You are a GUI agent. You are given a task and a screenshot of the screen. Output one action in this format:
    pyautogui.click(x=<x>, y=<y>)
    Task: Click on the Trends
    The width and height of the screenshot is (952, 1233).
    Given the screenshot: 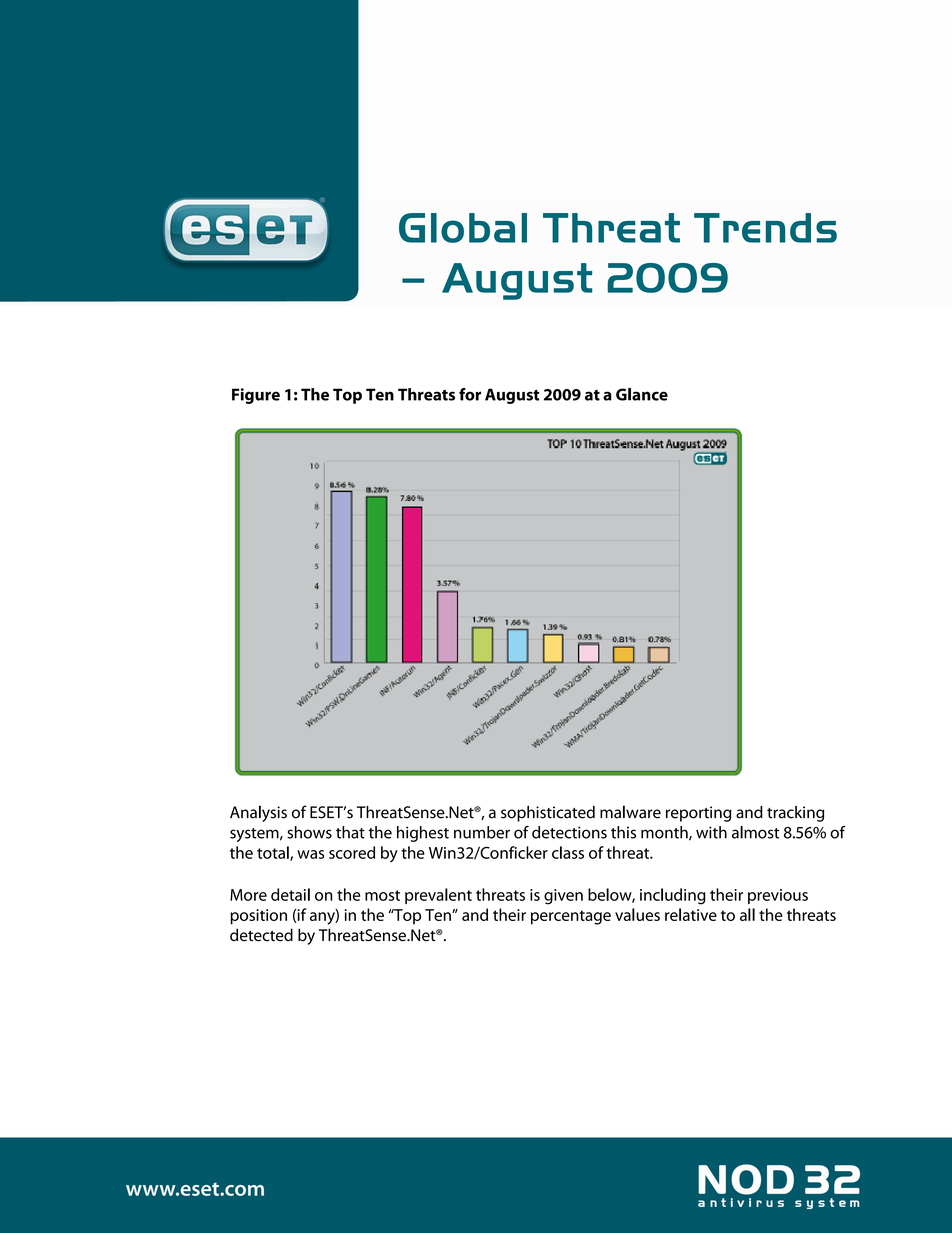 What is the action you would take?
    pyautogui.click(x=765, y=228)
